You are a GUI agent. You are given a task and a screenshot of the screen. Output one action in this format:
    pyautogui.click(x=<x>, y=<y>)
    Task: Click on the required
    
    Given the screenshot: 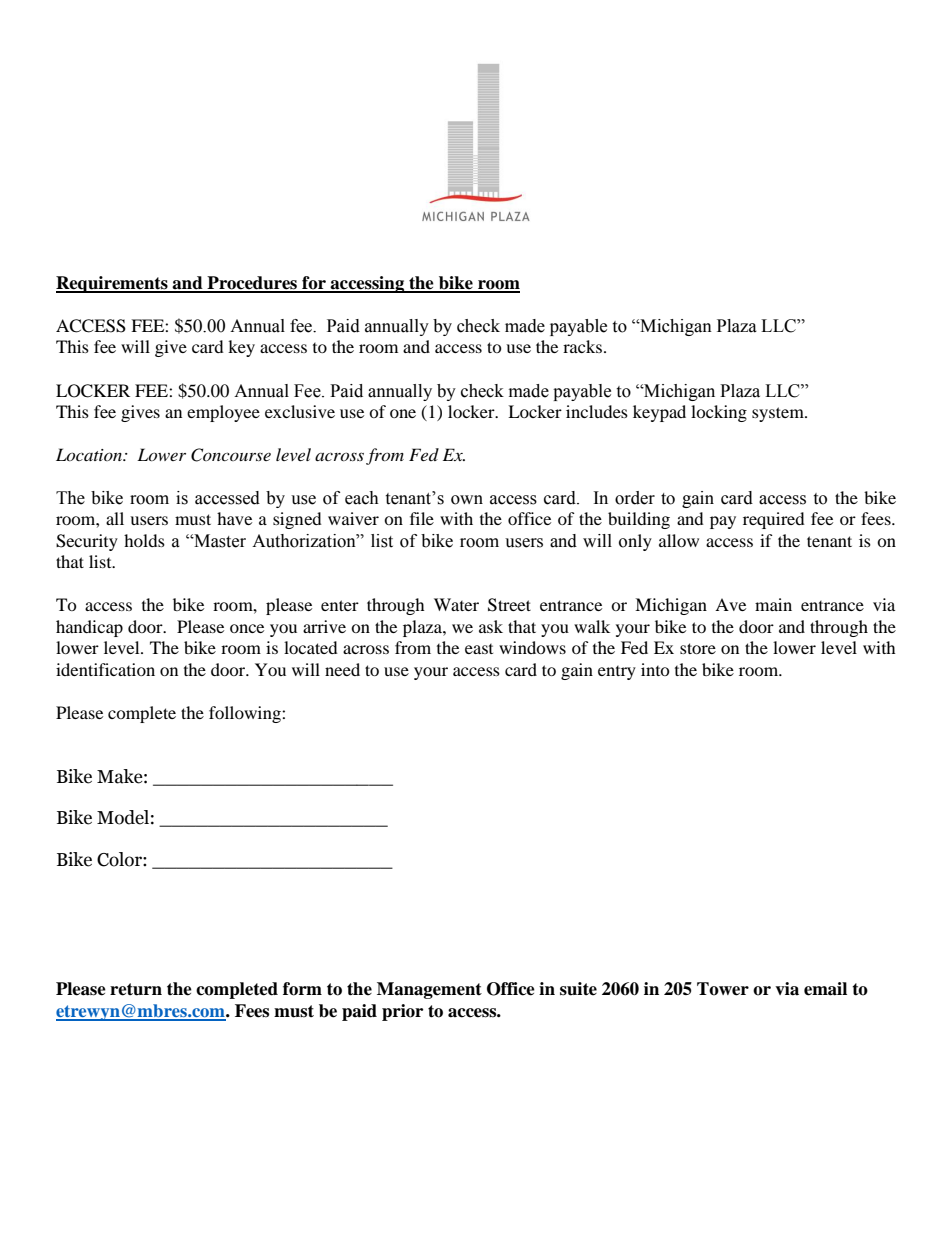 What is the action you would take?
    pyautogui.click(x=774, y=520)
